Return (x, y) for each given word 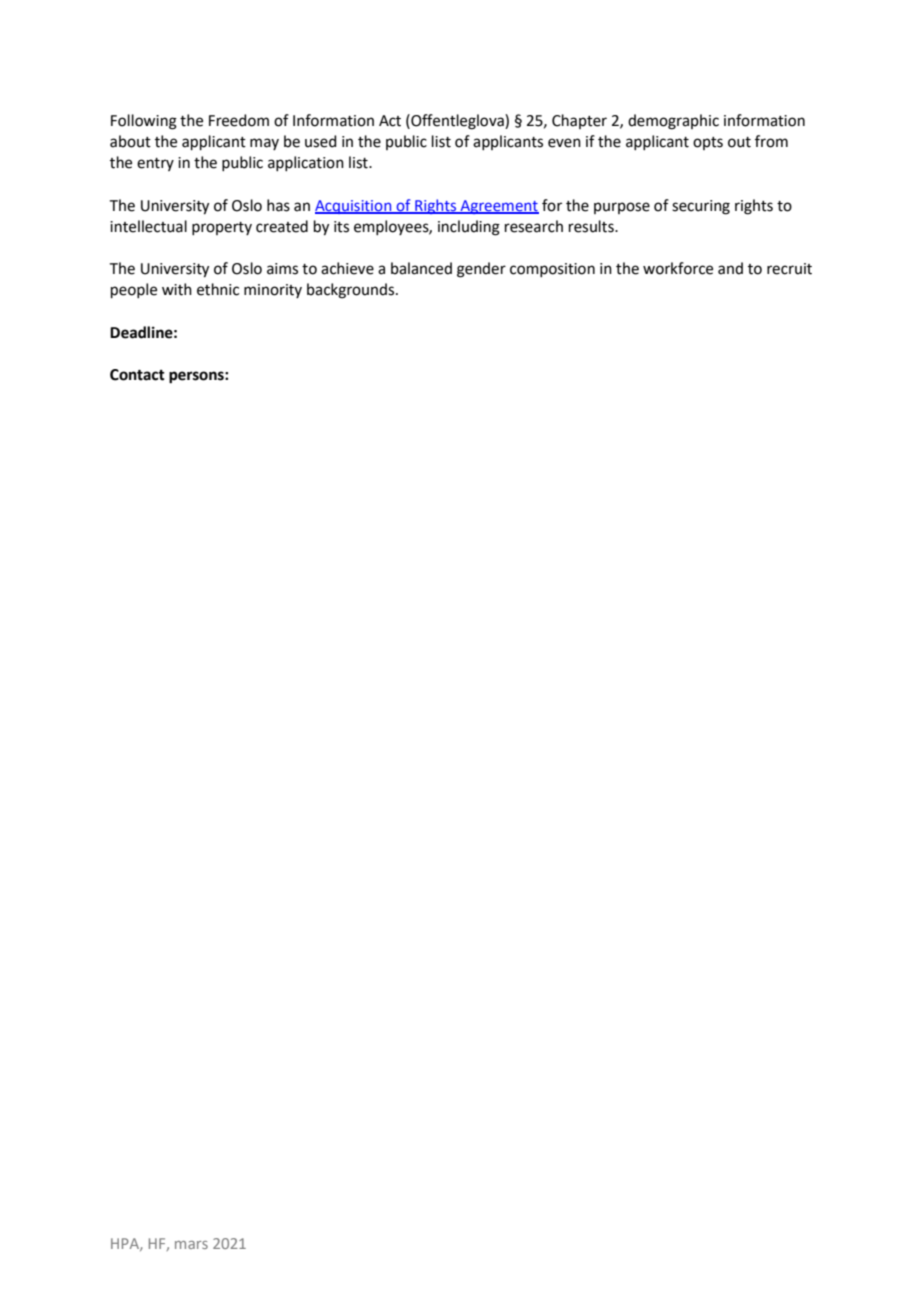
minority (273, 291)
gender (481, 270)
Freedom (239, 120)
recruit (789, 269)
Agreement (498, 207)
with (177, 289)
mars (191, 1245)
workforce (678, 268)
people (134, 290)
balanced (421, 268)
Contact (137, 375)
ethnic (218, 289)
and (730, 268)
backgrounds (352, 291)
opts (708, 143)
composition (552, 270)
